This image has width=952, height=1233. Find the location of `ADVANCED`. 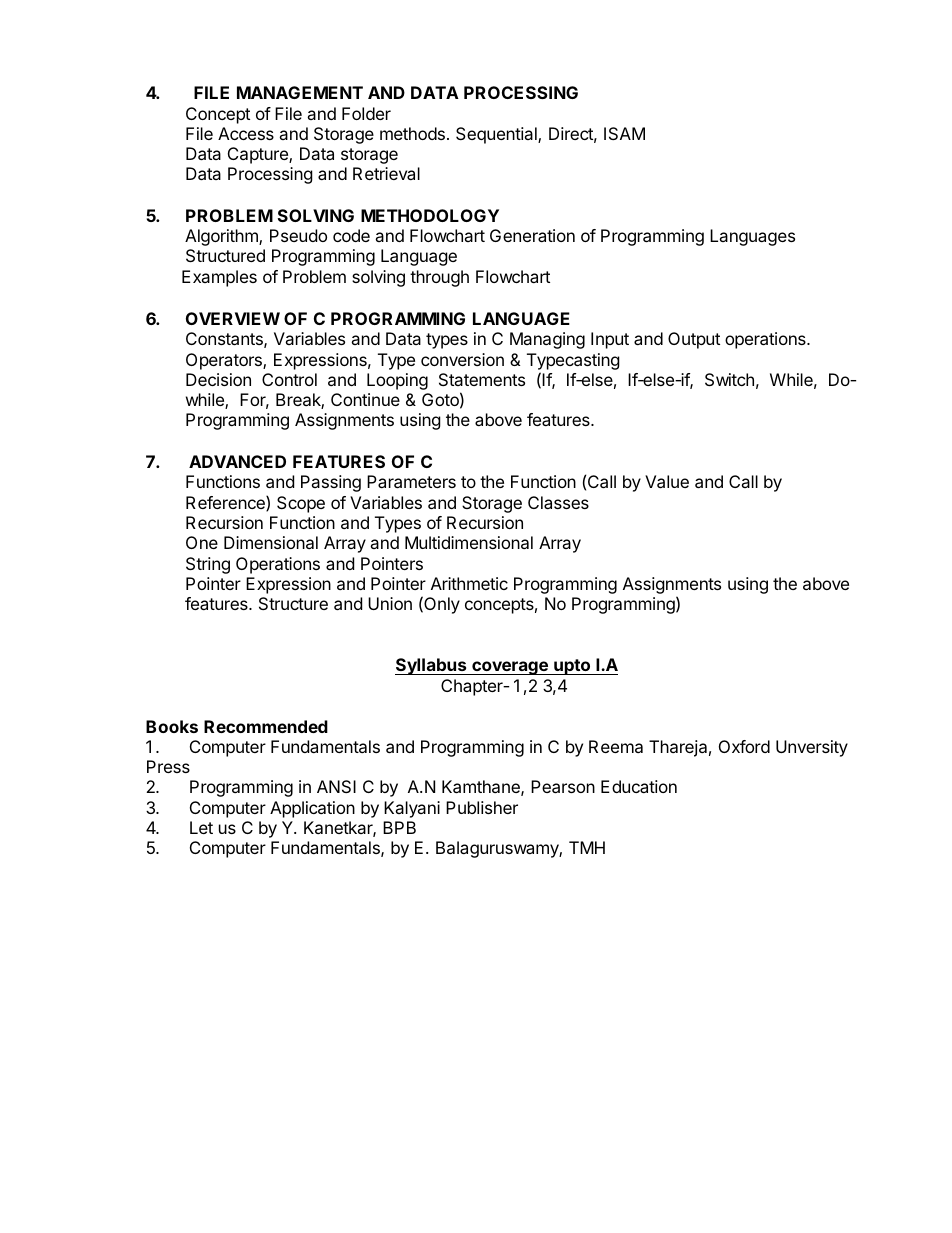

ADVANCED is located at coordinates (237, 461).
